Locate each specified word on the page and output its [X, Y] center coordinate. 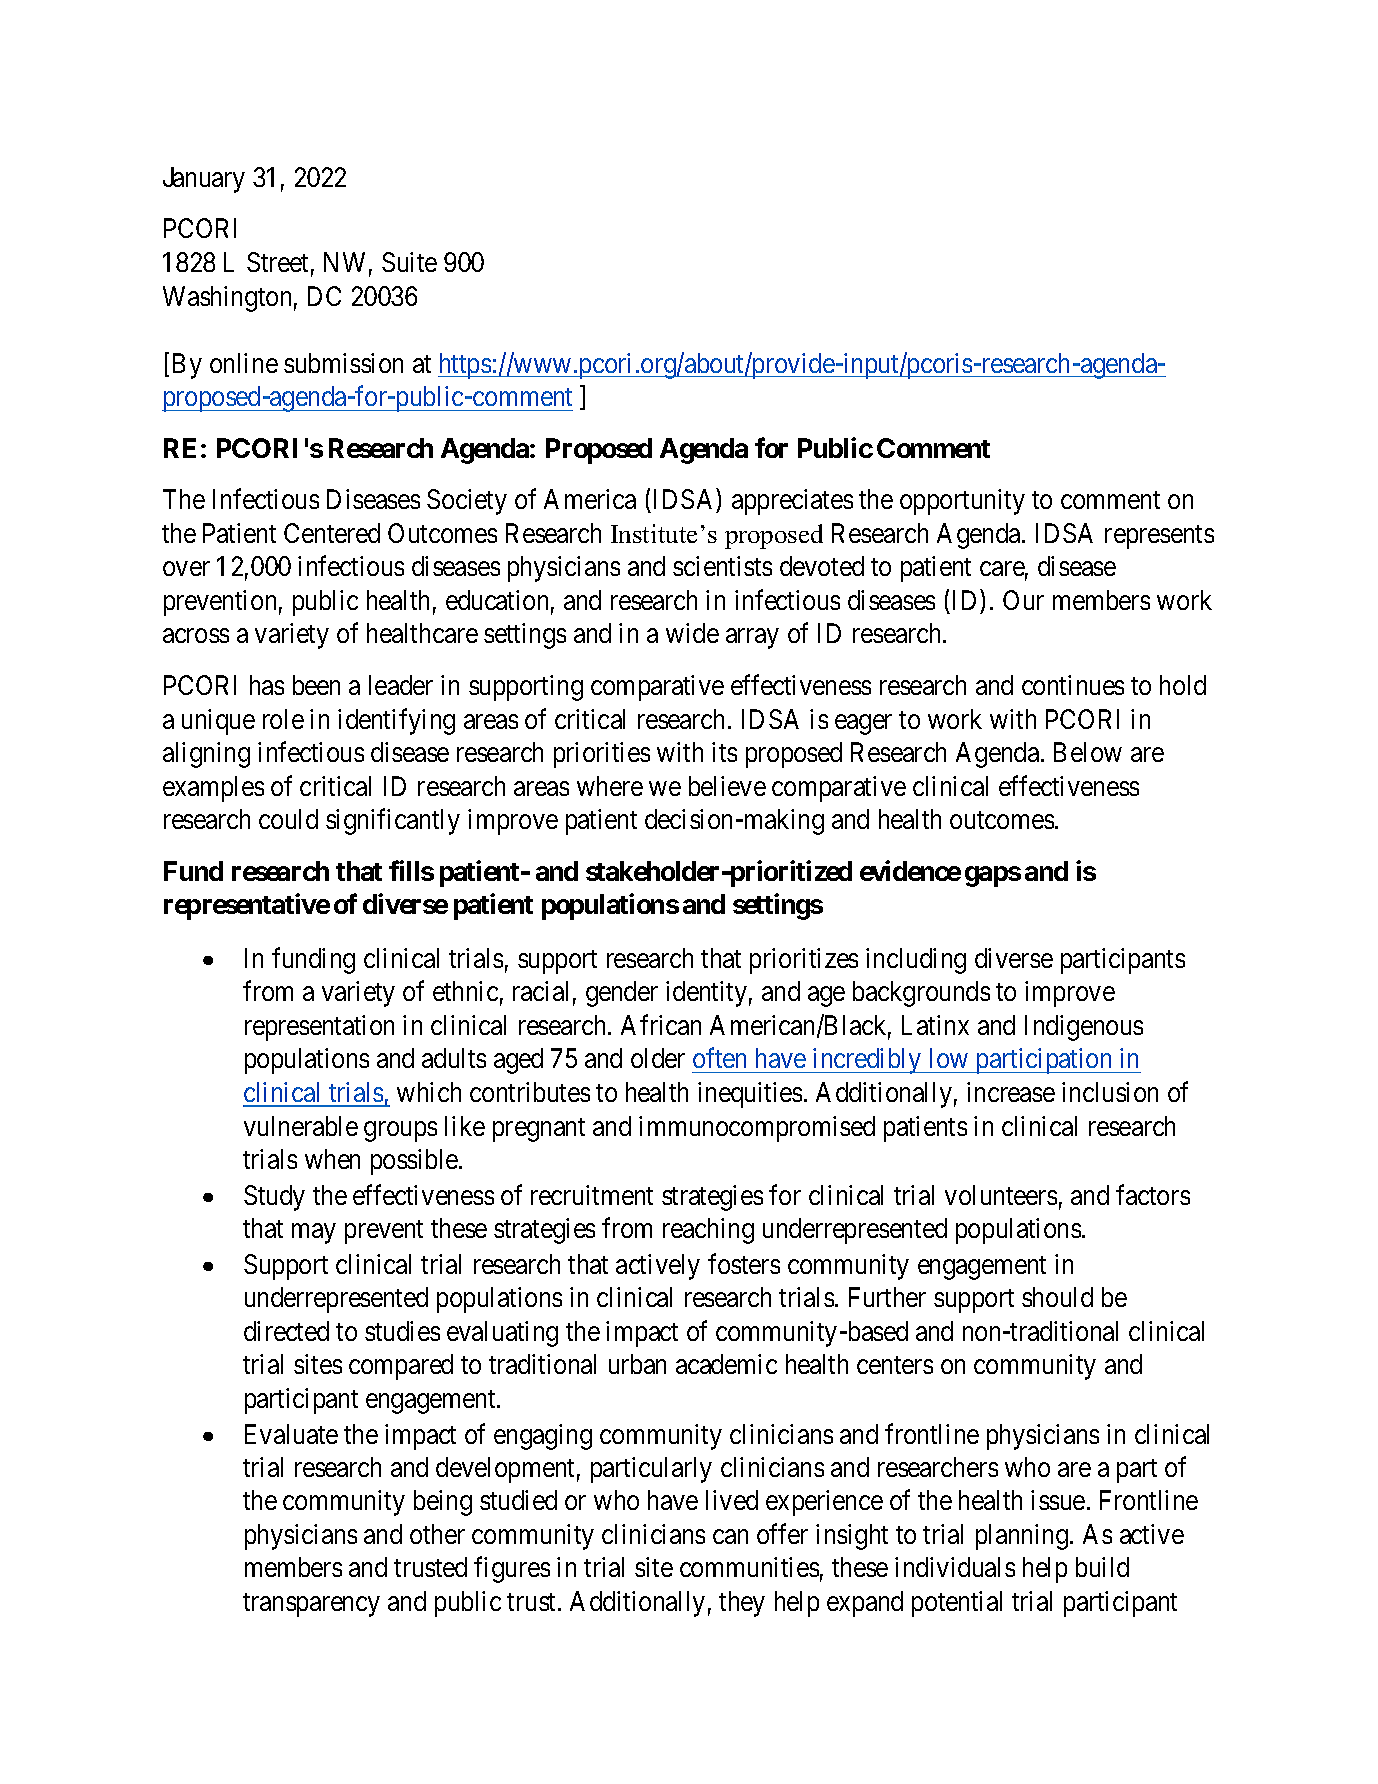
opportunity [962, 502]
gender [622, 994]
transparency [311, 1605]
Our [1023, 600]
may [313, 1234]
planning [1022, 1537]
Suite [409, 262]
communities [749, 1567]
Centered [332, 533]
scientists [722, 566]
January [204, 180]
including [916, 961]
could [288, 819]
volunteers [1001, 1195]
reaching [708, 1231]
